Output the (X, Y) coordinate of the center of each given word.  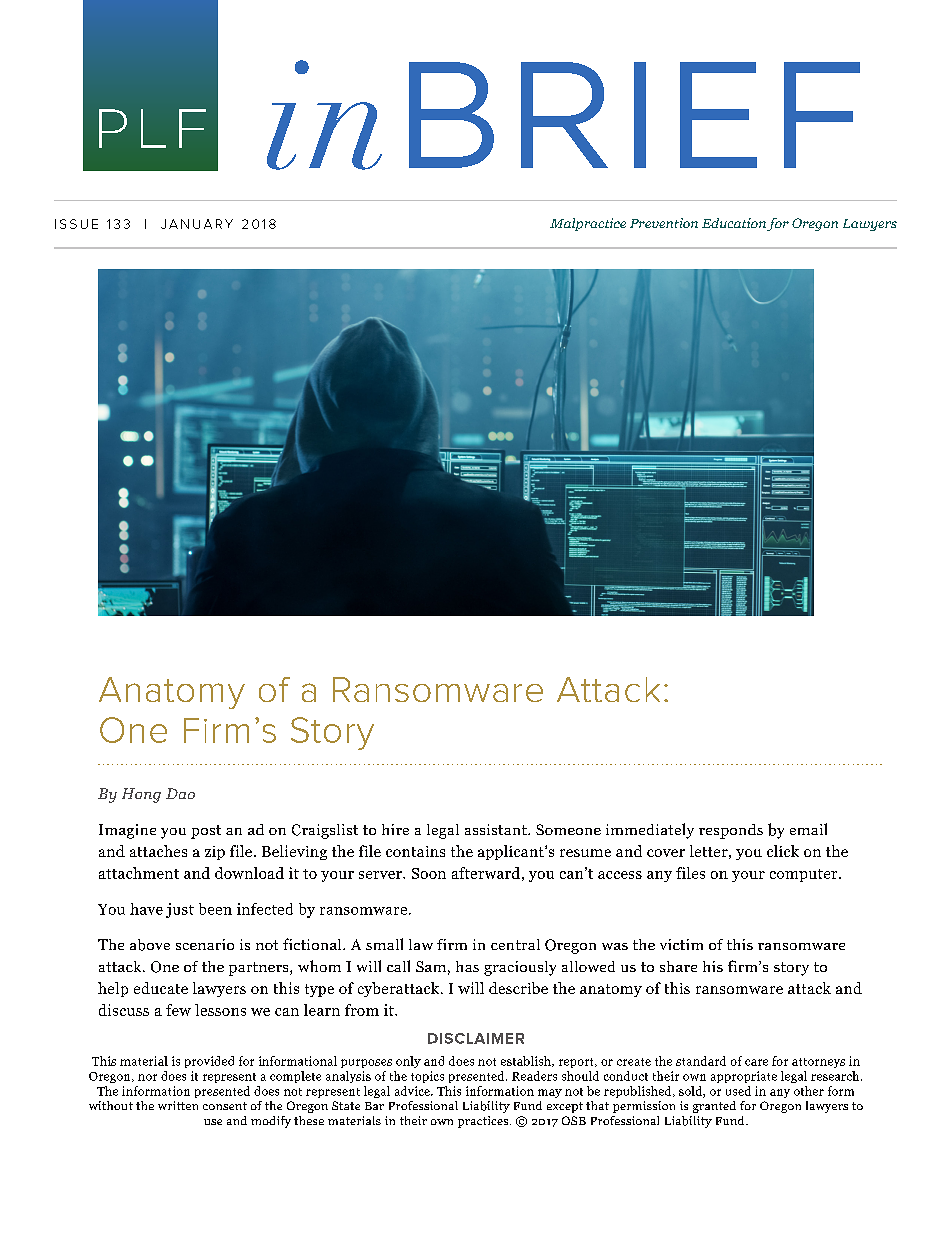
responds (731, 831)
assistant (497, 829)
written (178, 1105)
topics (427, 1077)
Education (734, 223)
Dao (180, 793)
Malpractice (588, 224)
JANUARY (197, 224)
